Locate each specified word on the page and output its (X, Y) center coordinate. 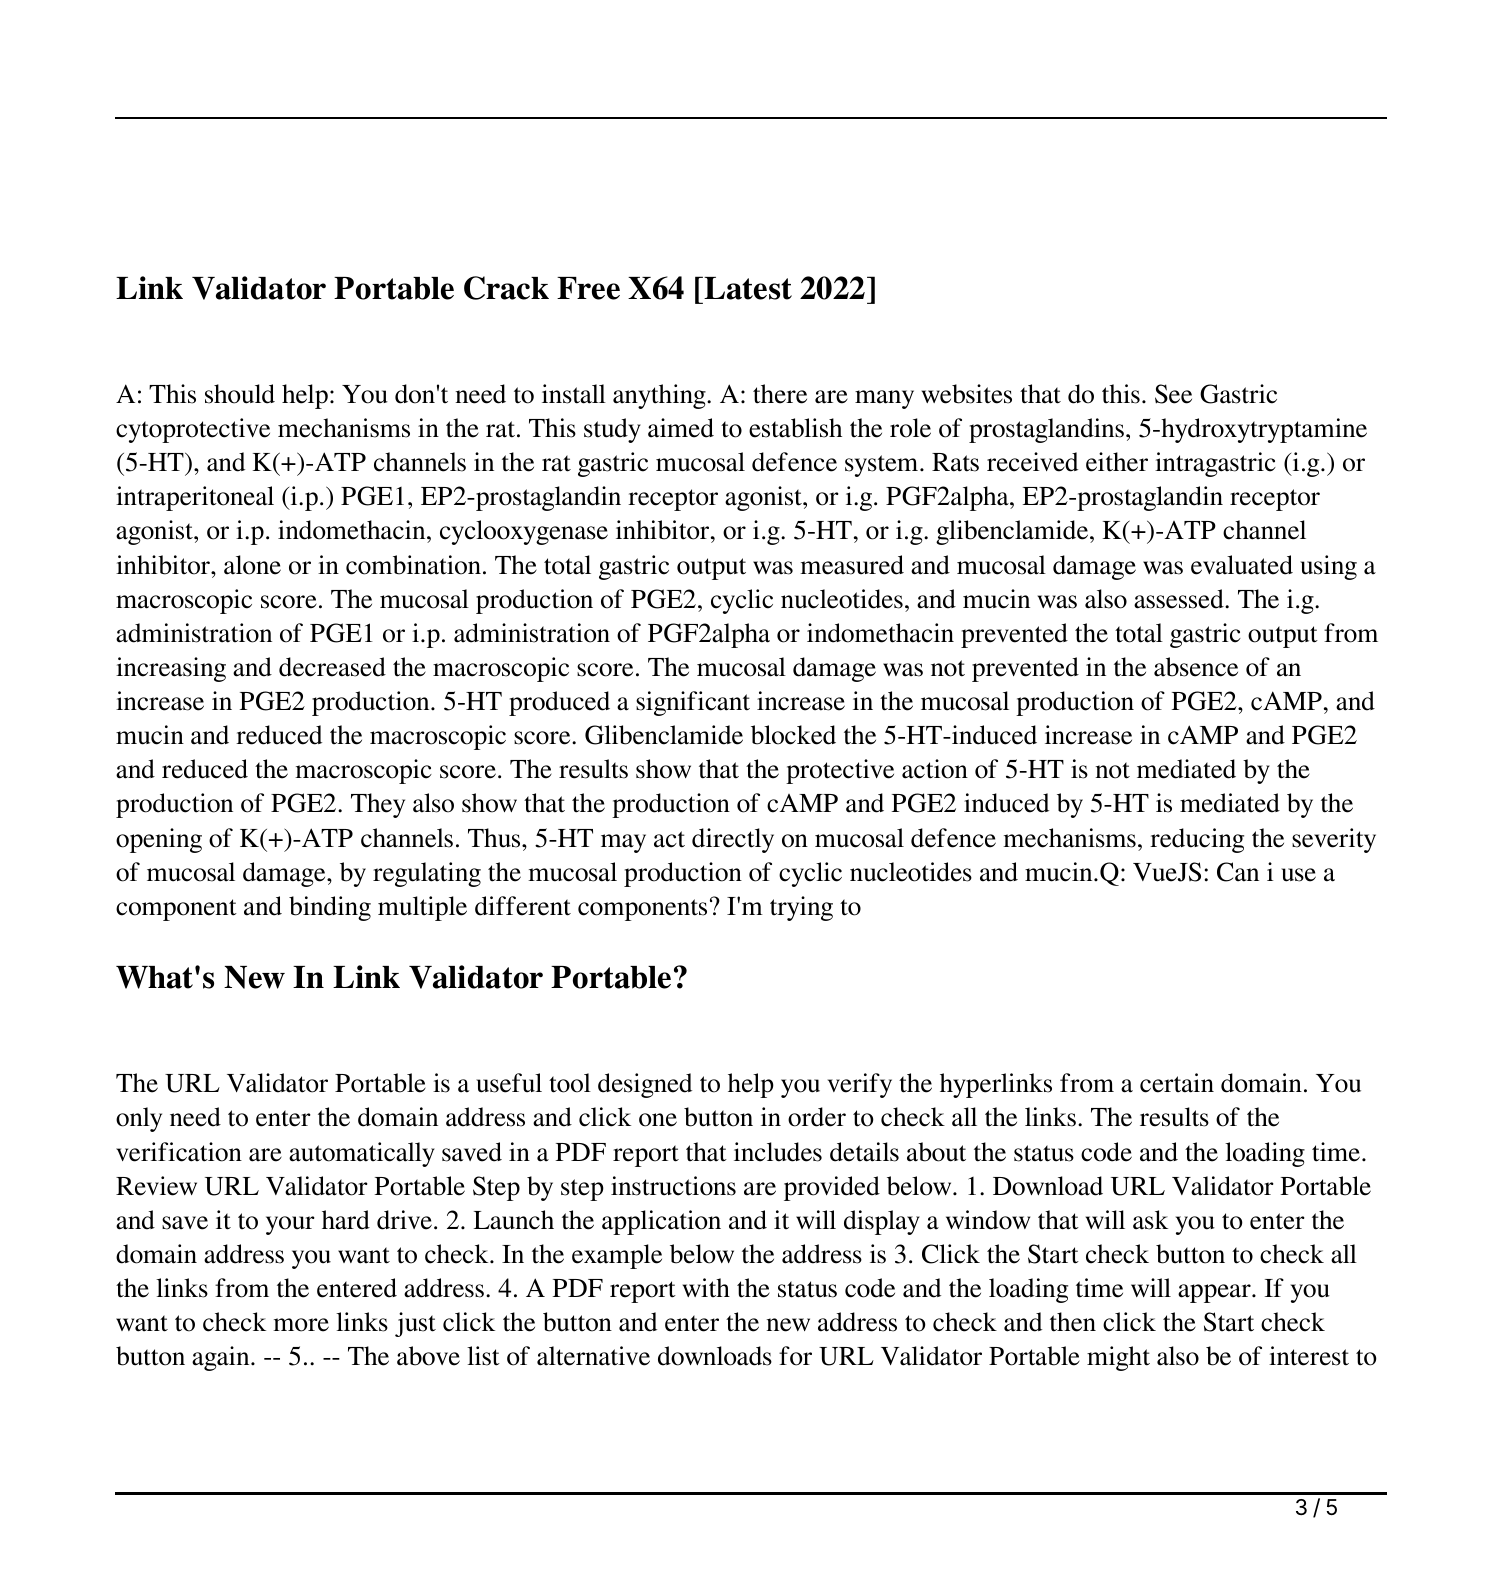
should (240, 394)
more (301, 1325)
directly (733, 840)
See (1173, 394)
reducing (1197, 840)
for (795, 1356)
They (378, 805)
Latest (747, 288)
